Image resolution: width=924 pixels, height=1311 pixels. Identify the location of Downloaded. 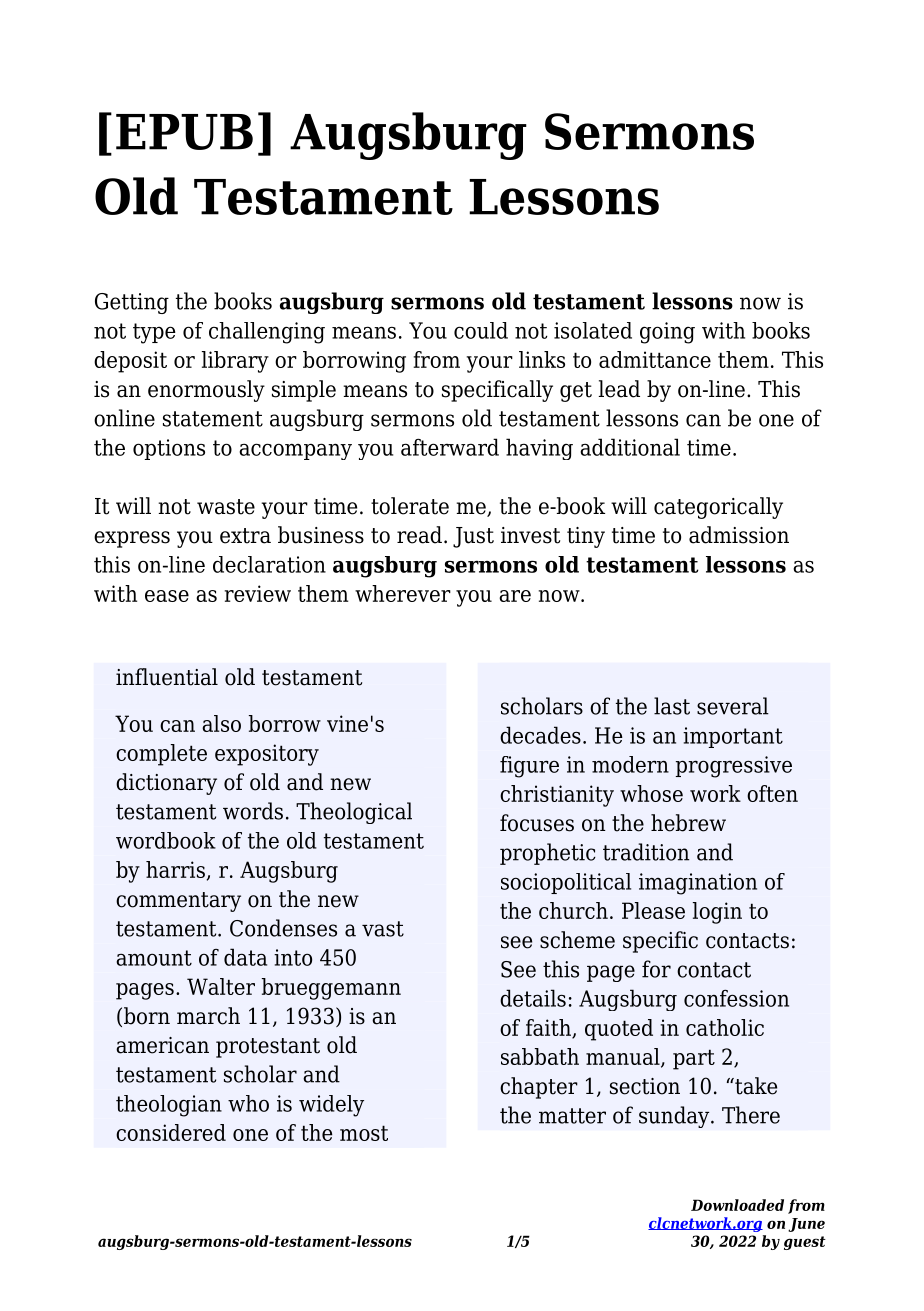
(737, 1205).
